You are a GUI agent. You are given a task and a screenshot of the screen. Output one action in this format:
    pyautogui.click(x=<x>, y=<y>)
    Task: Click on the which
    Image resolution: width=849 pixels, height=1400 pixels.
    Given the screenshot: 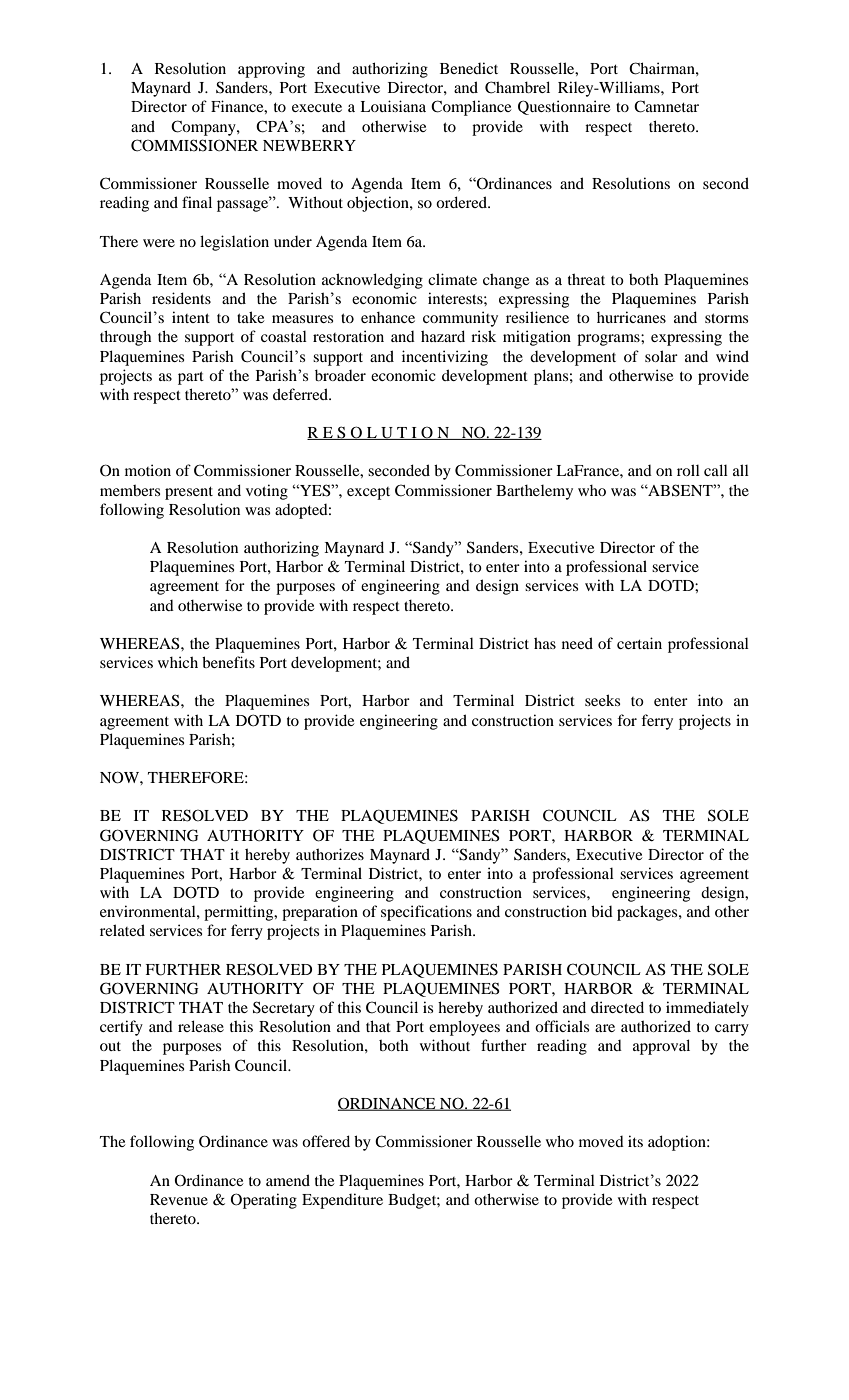 What is the action you would take?
    pyautogui.click(x=178, y=662)
